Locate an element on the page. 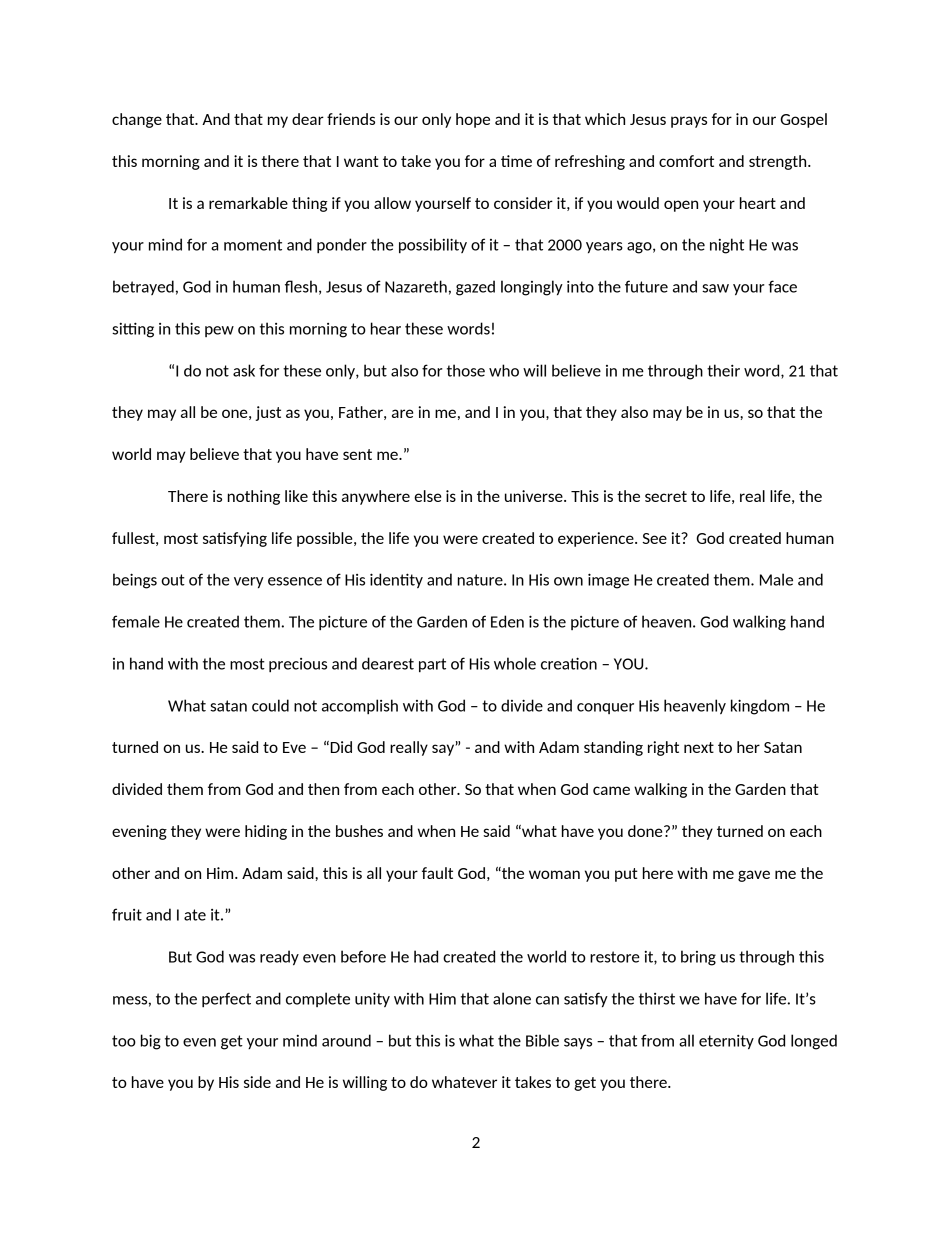  comfort is located at coordinates (686, 161).
